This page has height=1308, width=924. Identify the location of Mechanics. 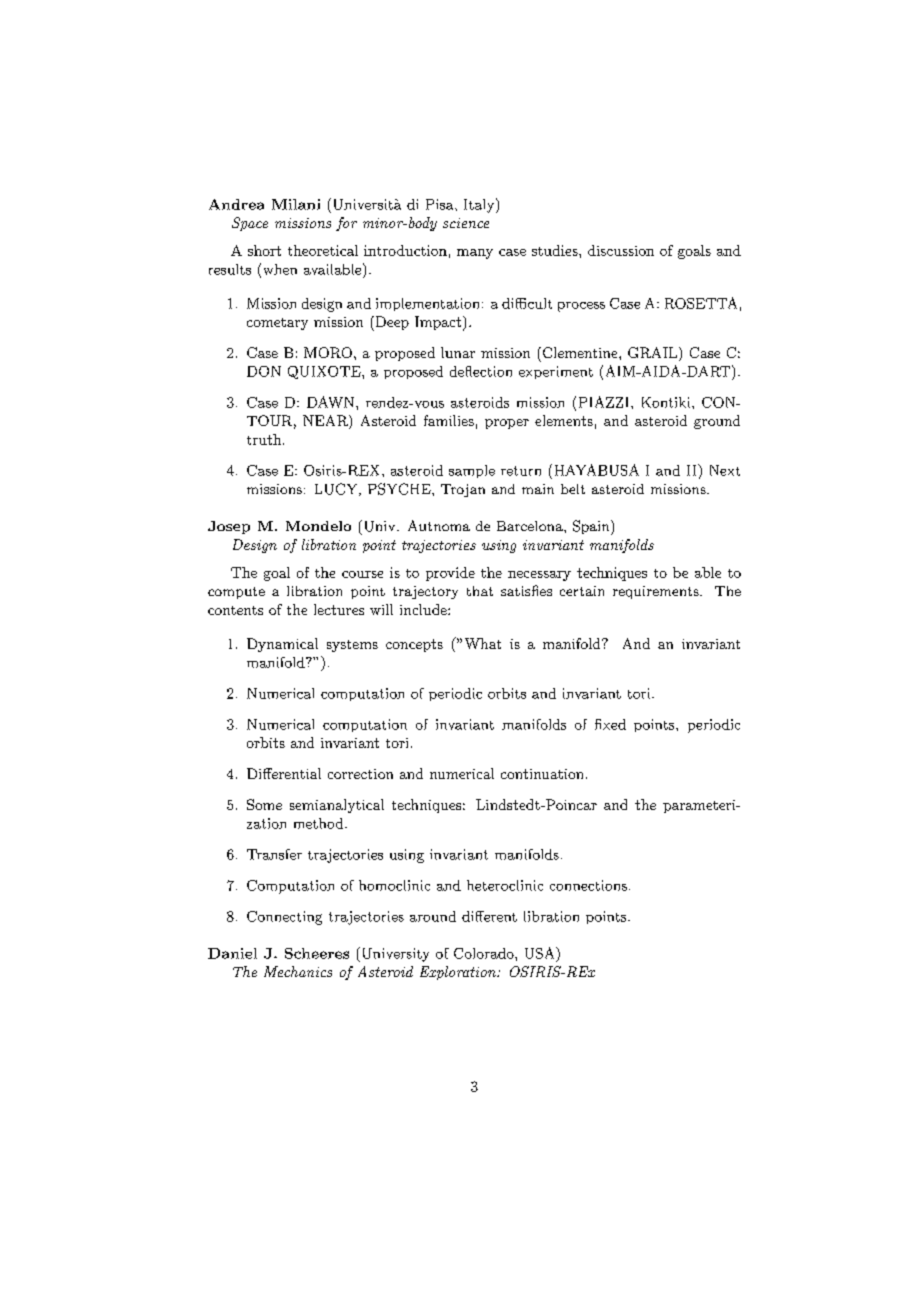
(298, 971).
